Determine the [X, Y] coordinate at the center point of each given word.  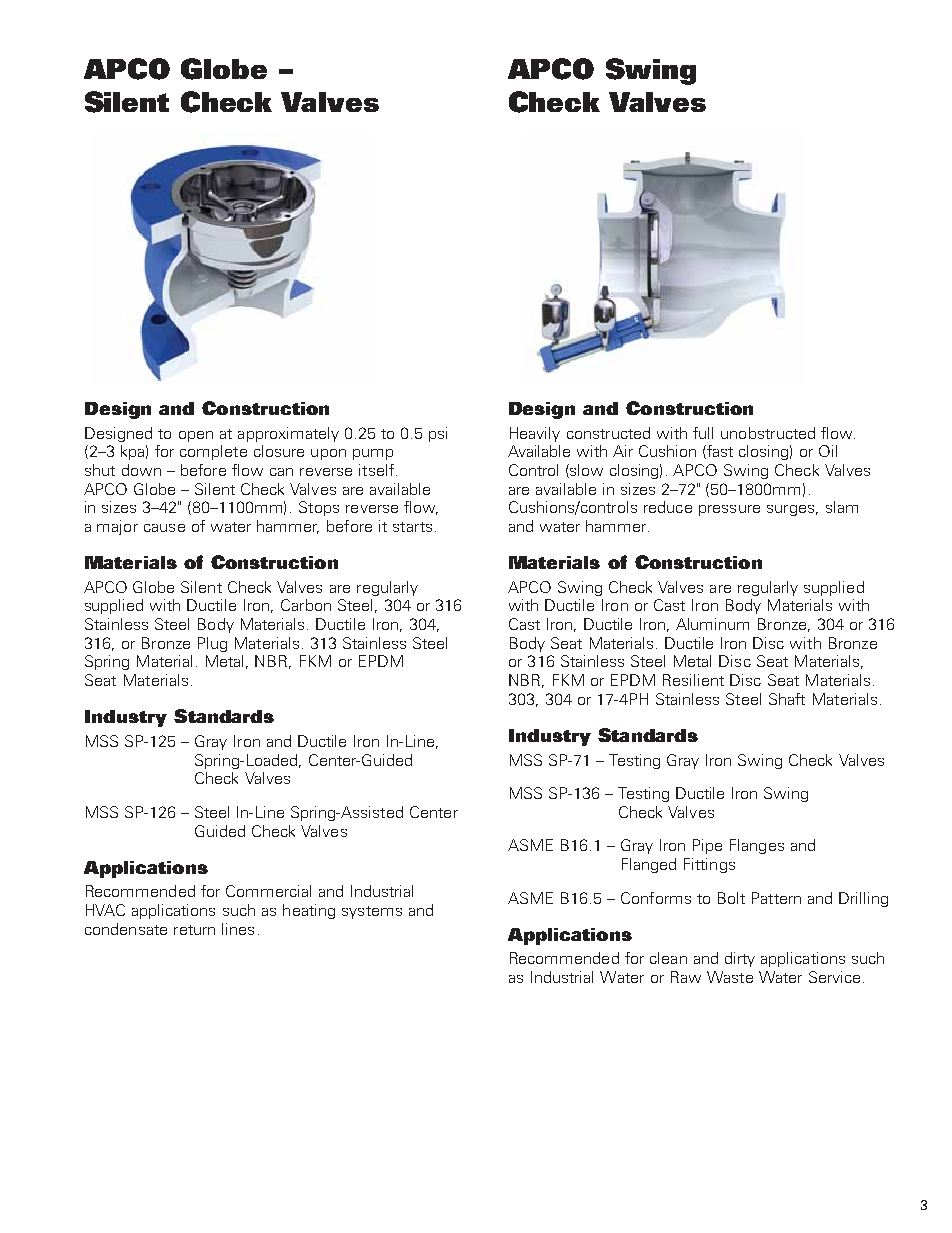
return [194, 930]
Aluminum [712, 624]
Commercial [268, 891]
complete [213, 452]
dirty [740, 959]
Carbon [306, 605]
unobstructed [768, 433]
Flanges [757, 846]
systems [372, 912]
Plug [212, 644]
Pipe [707, 846]
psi [438, 434]
